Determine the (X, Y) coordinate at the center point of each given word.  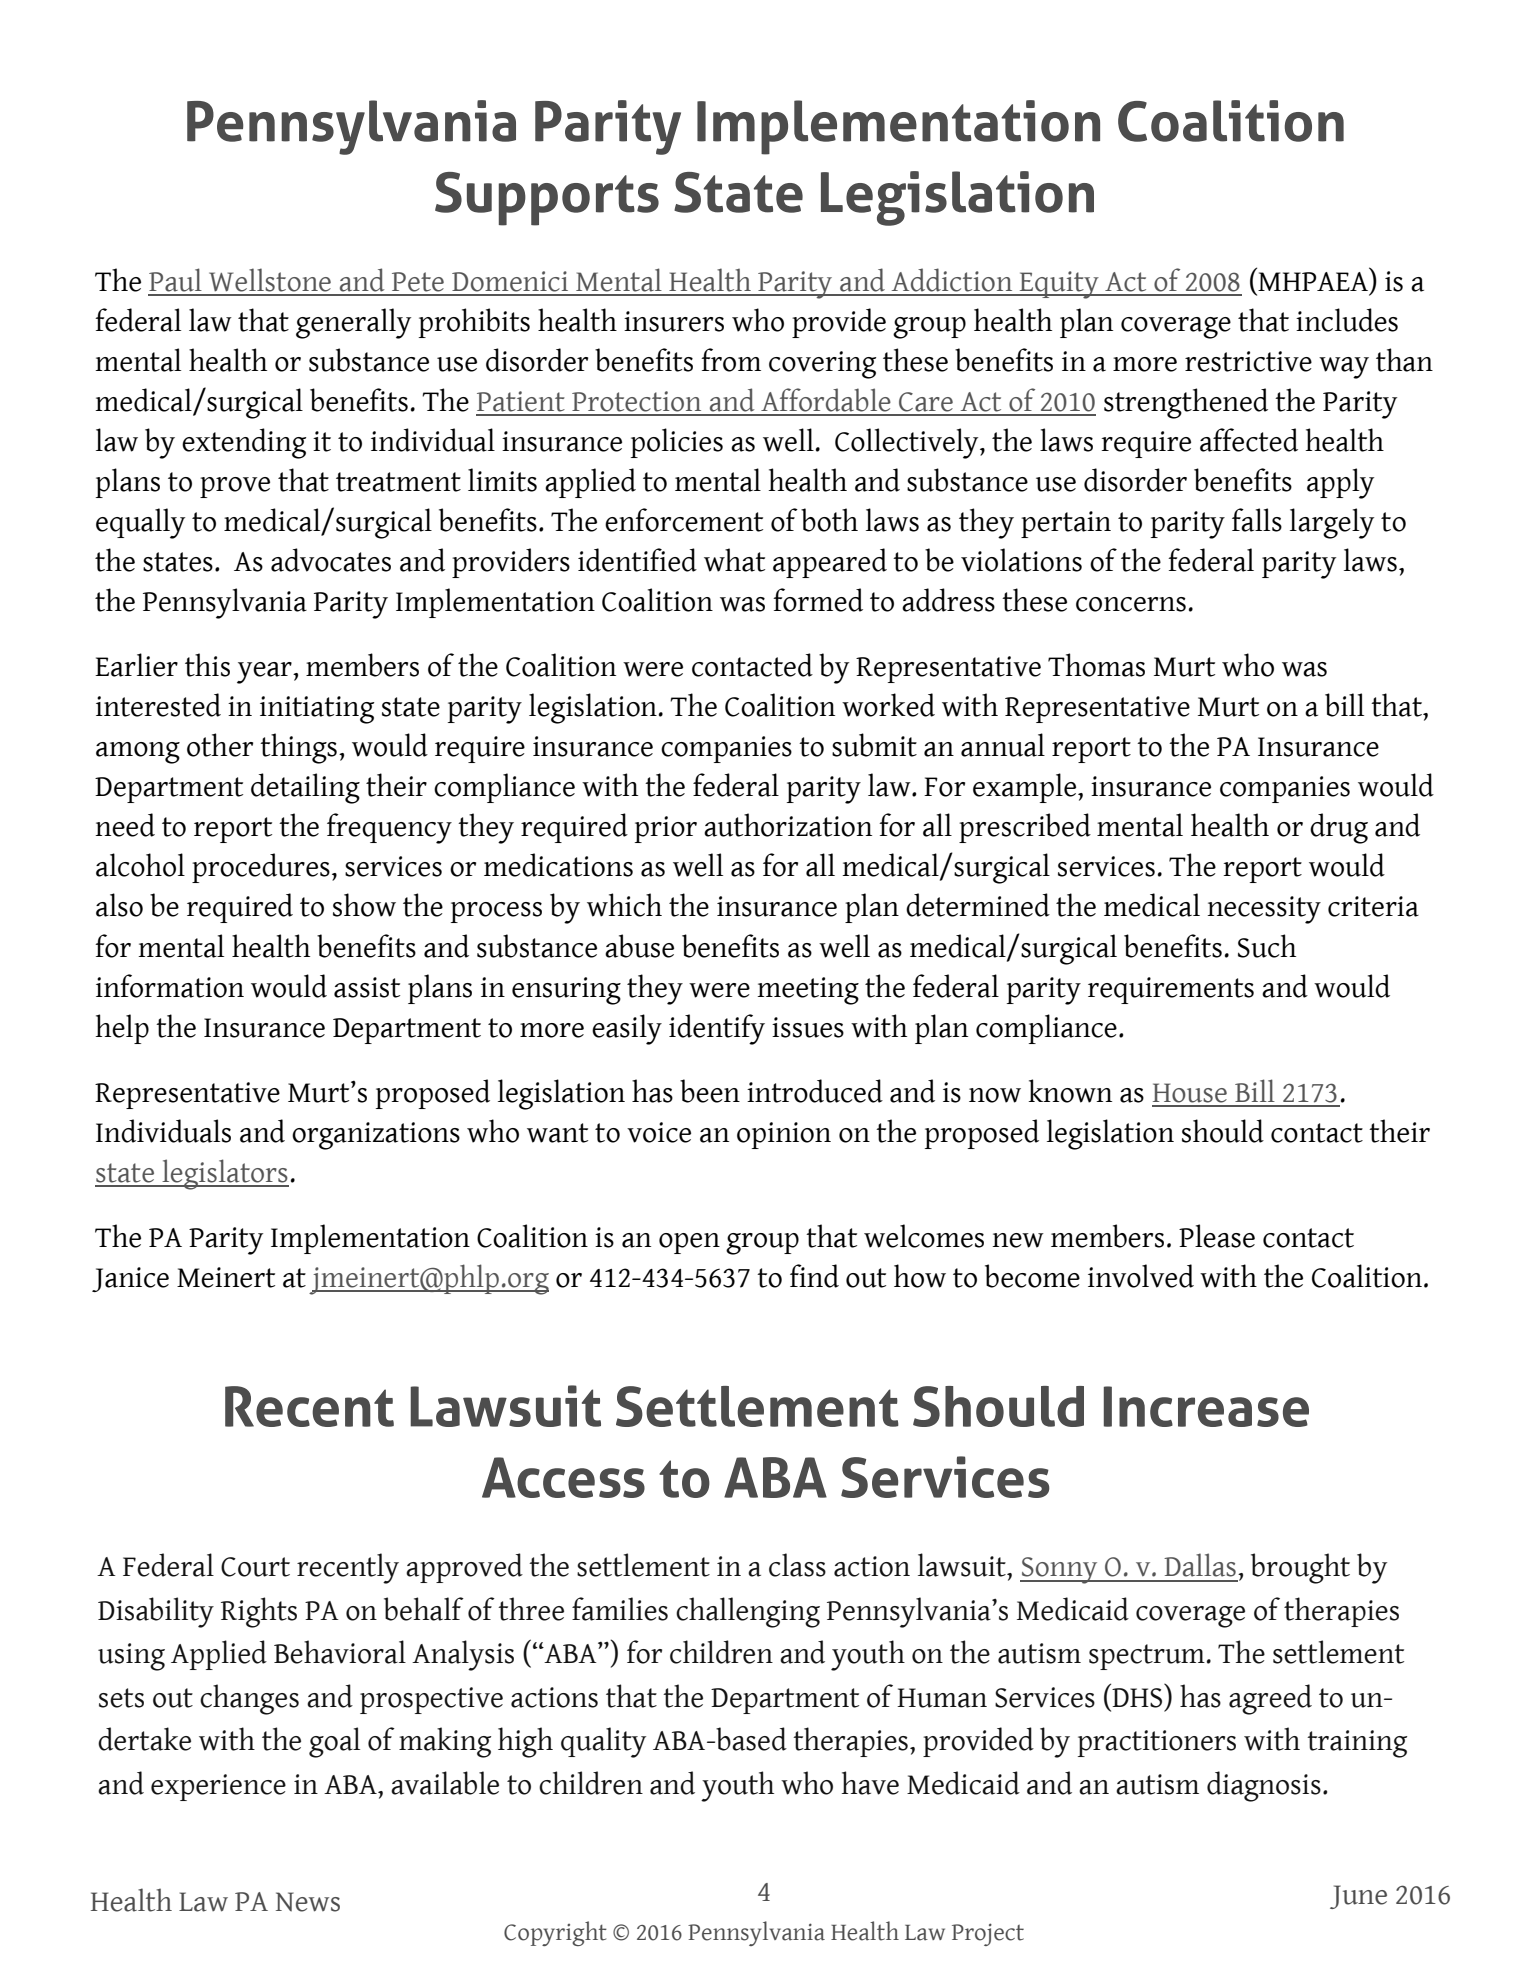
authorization (788, 825)
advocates (331, 560)
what (734, 560)
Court (255, 1567)
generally (353, 323)
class (797, 1565)
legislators (224, 1174)
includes (1347, 320)
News (308, 1902)
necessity (1264, 910)
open (689, 1243)
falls (1257, 520)
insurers (674, 321)
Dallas (1200, 1565)
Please (1217, 1236)
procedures (261, 868)
